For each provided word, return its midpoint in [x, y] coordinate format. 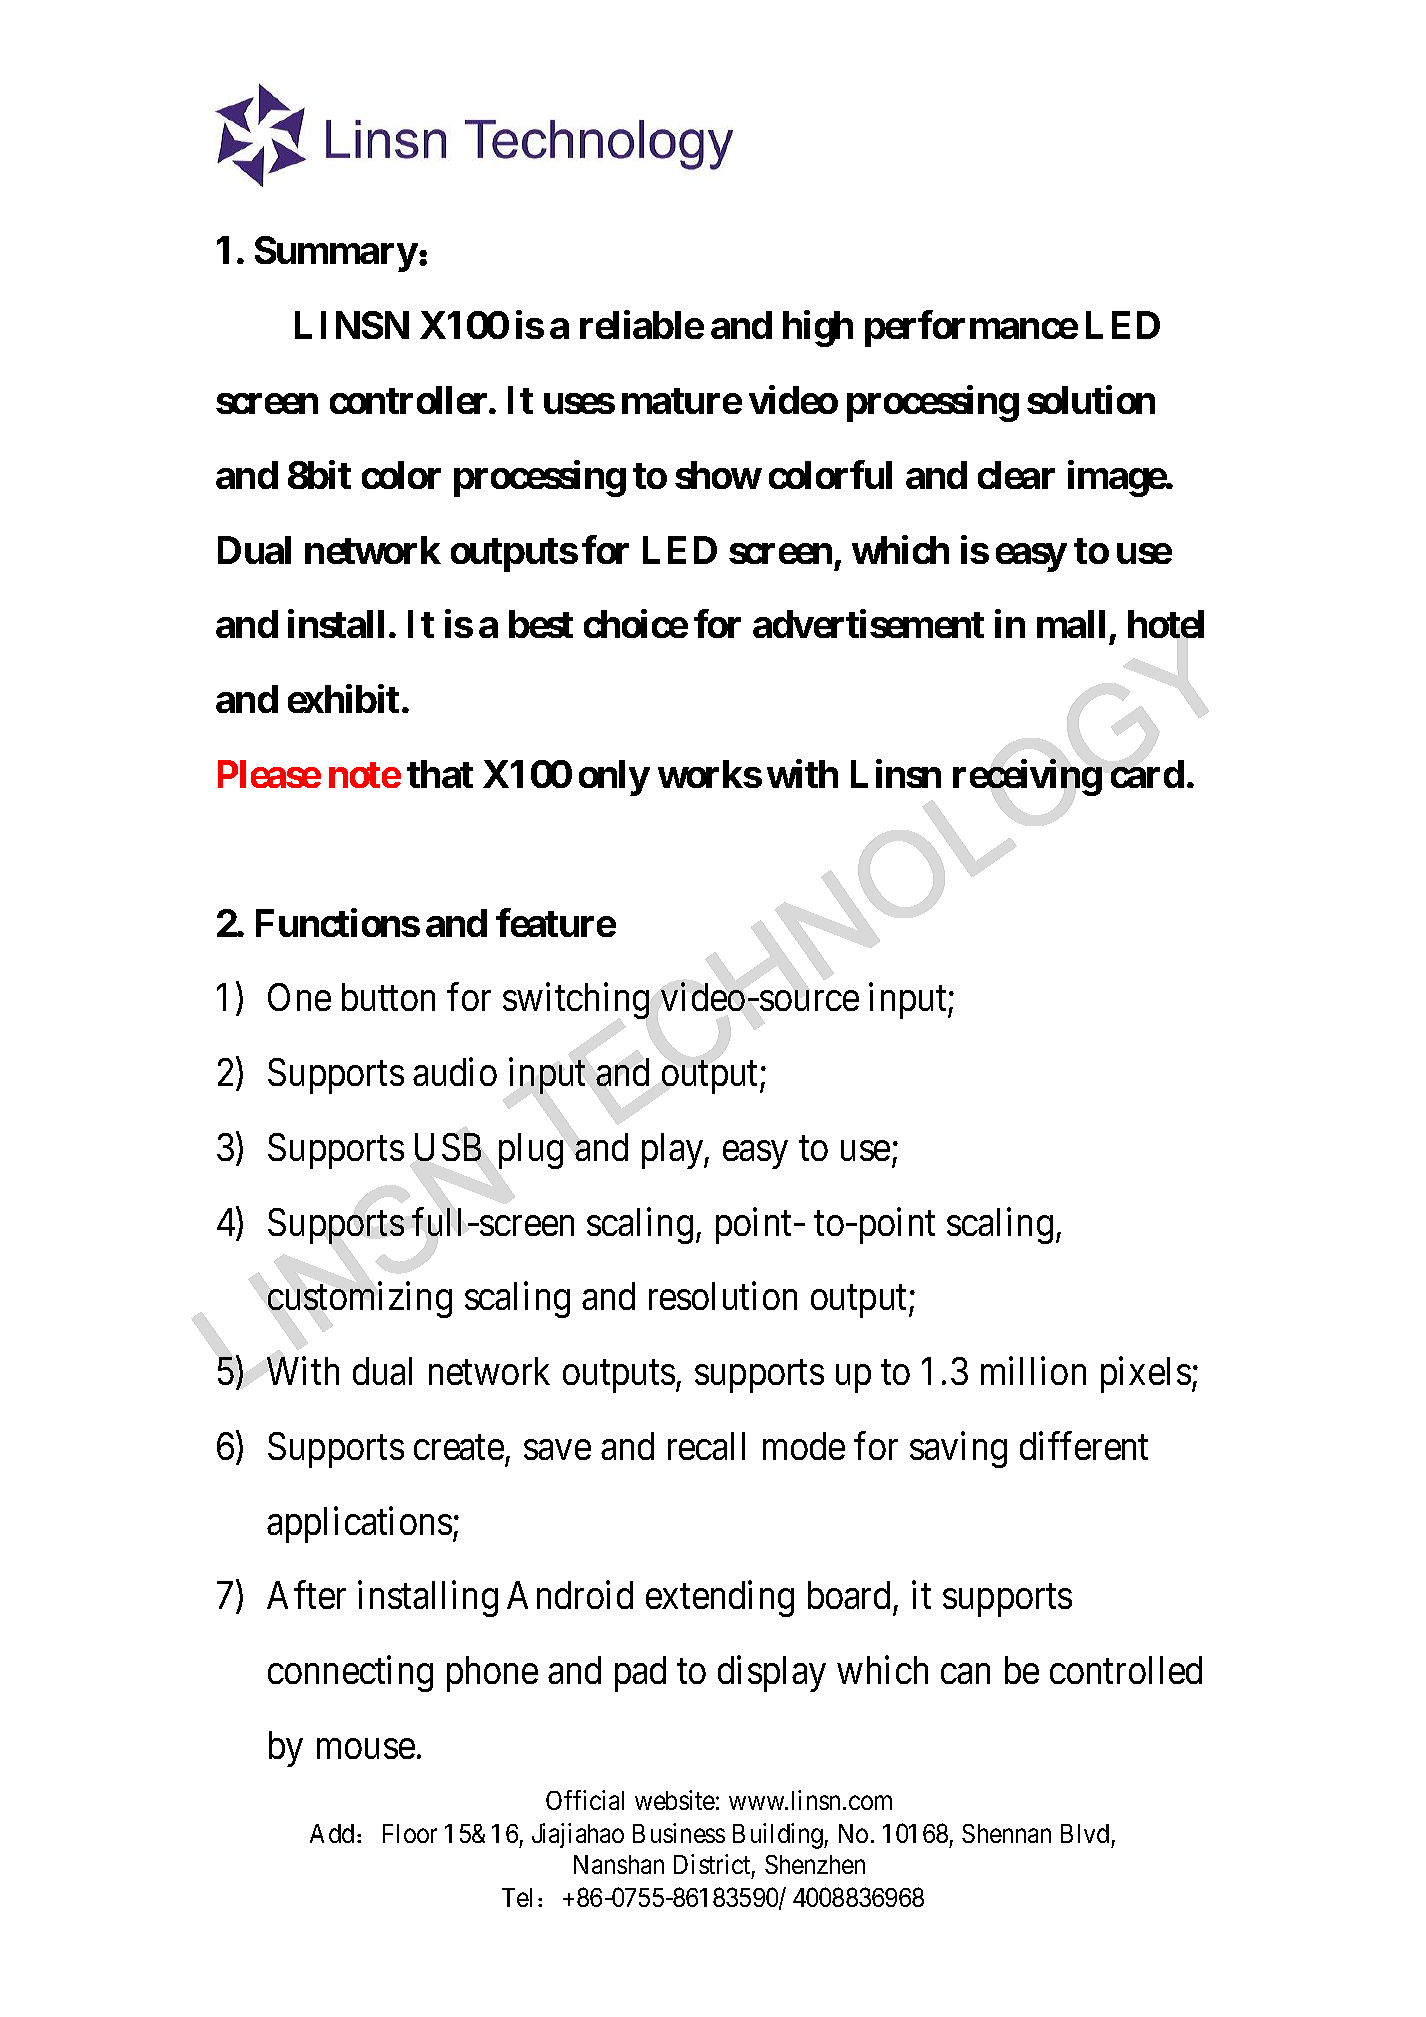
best [541, 624]
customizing [360, 1300]
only [614, 778]
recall [706, 1446]
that [440, 774]
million [1033, 1371]
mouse [366, 1749]
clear [1016, 475]
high [818, 329]
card [1147, 774]
